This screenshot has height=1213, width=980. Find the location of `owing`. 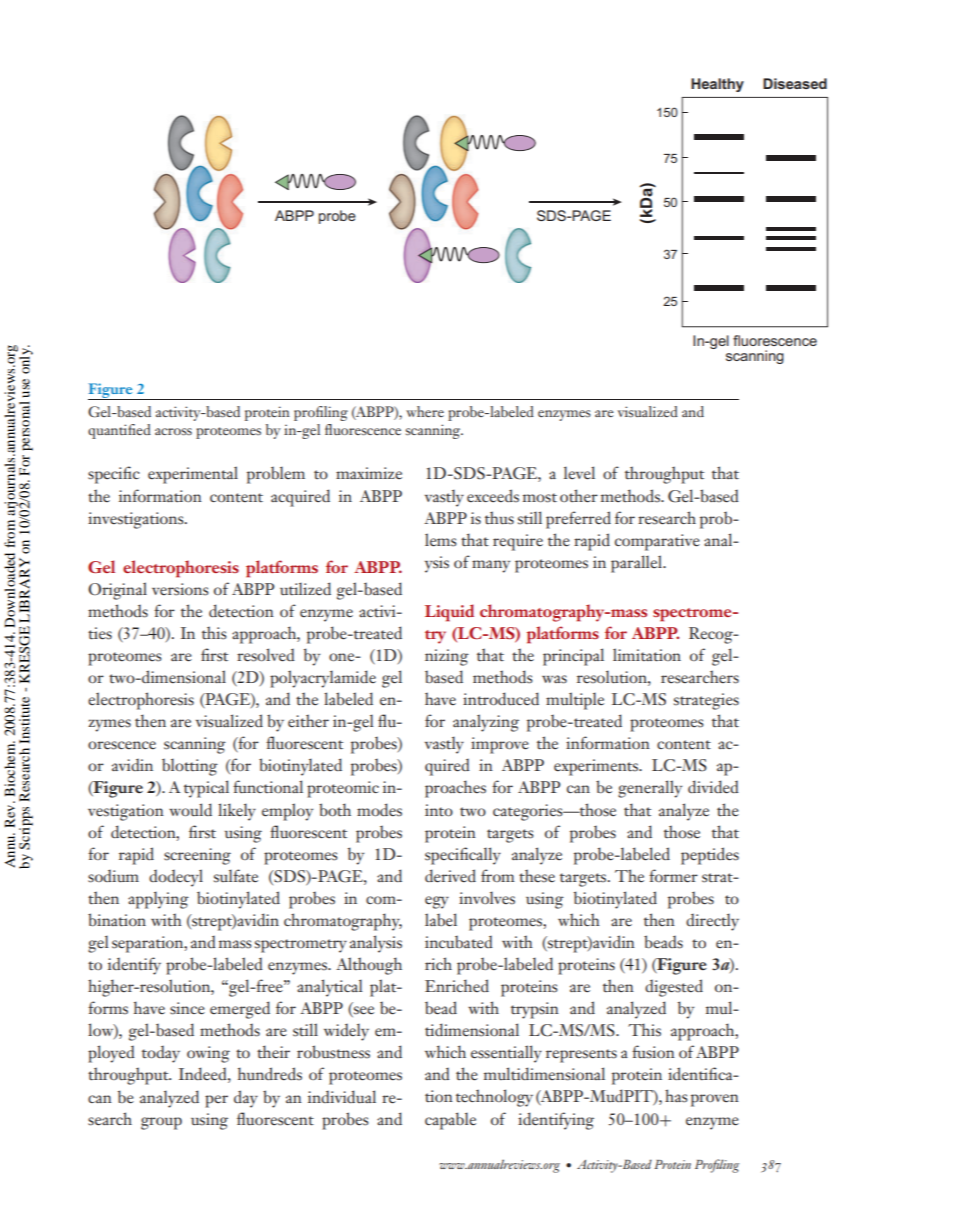

owing is located at coordinates (208, 1054).
